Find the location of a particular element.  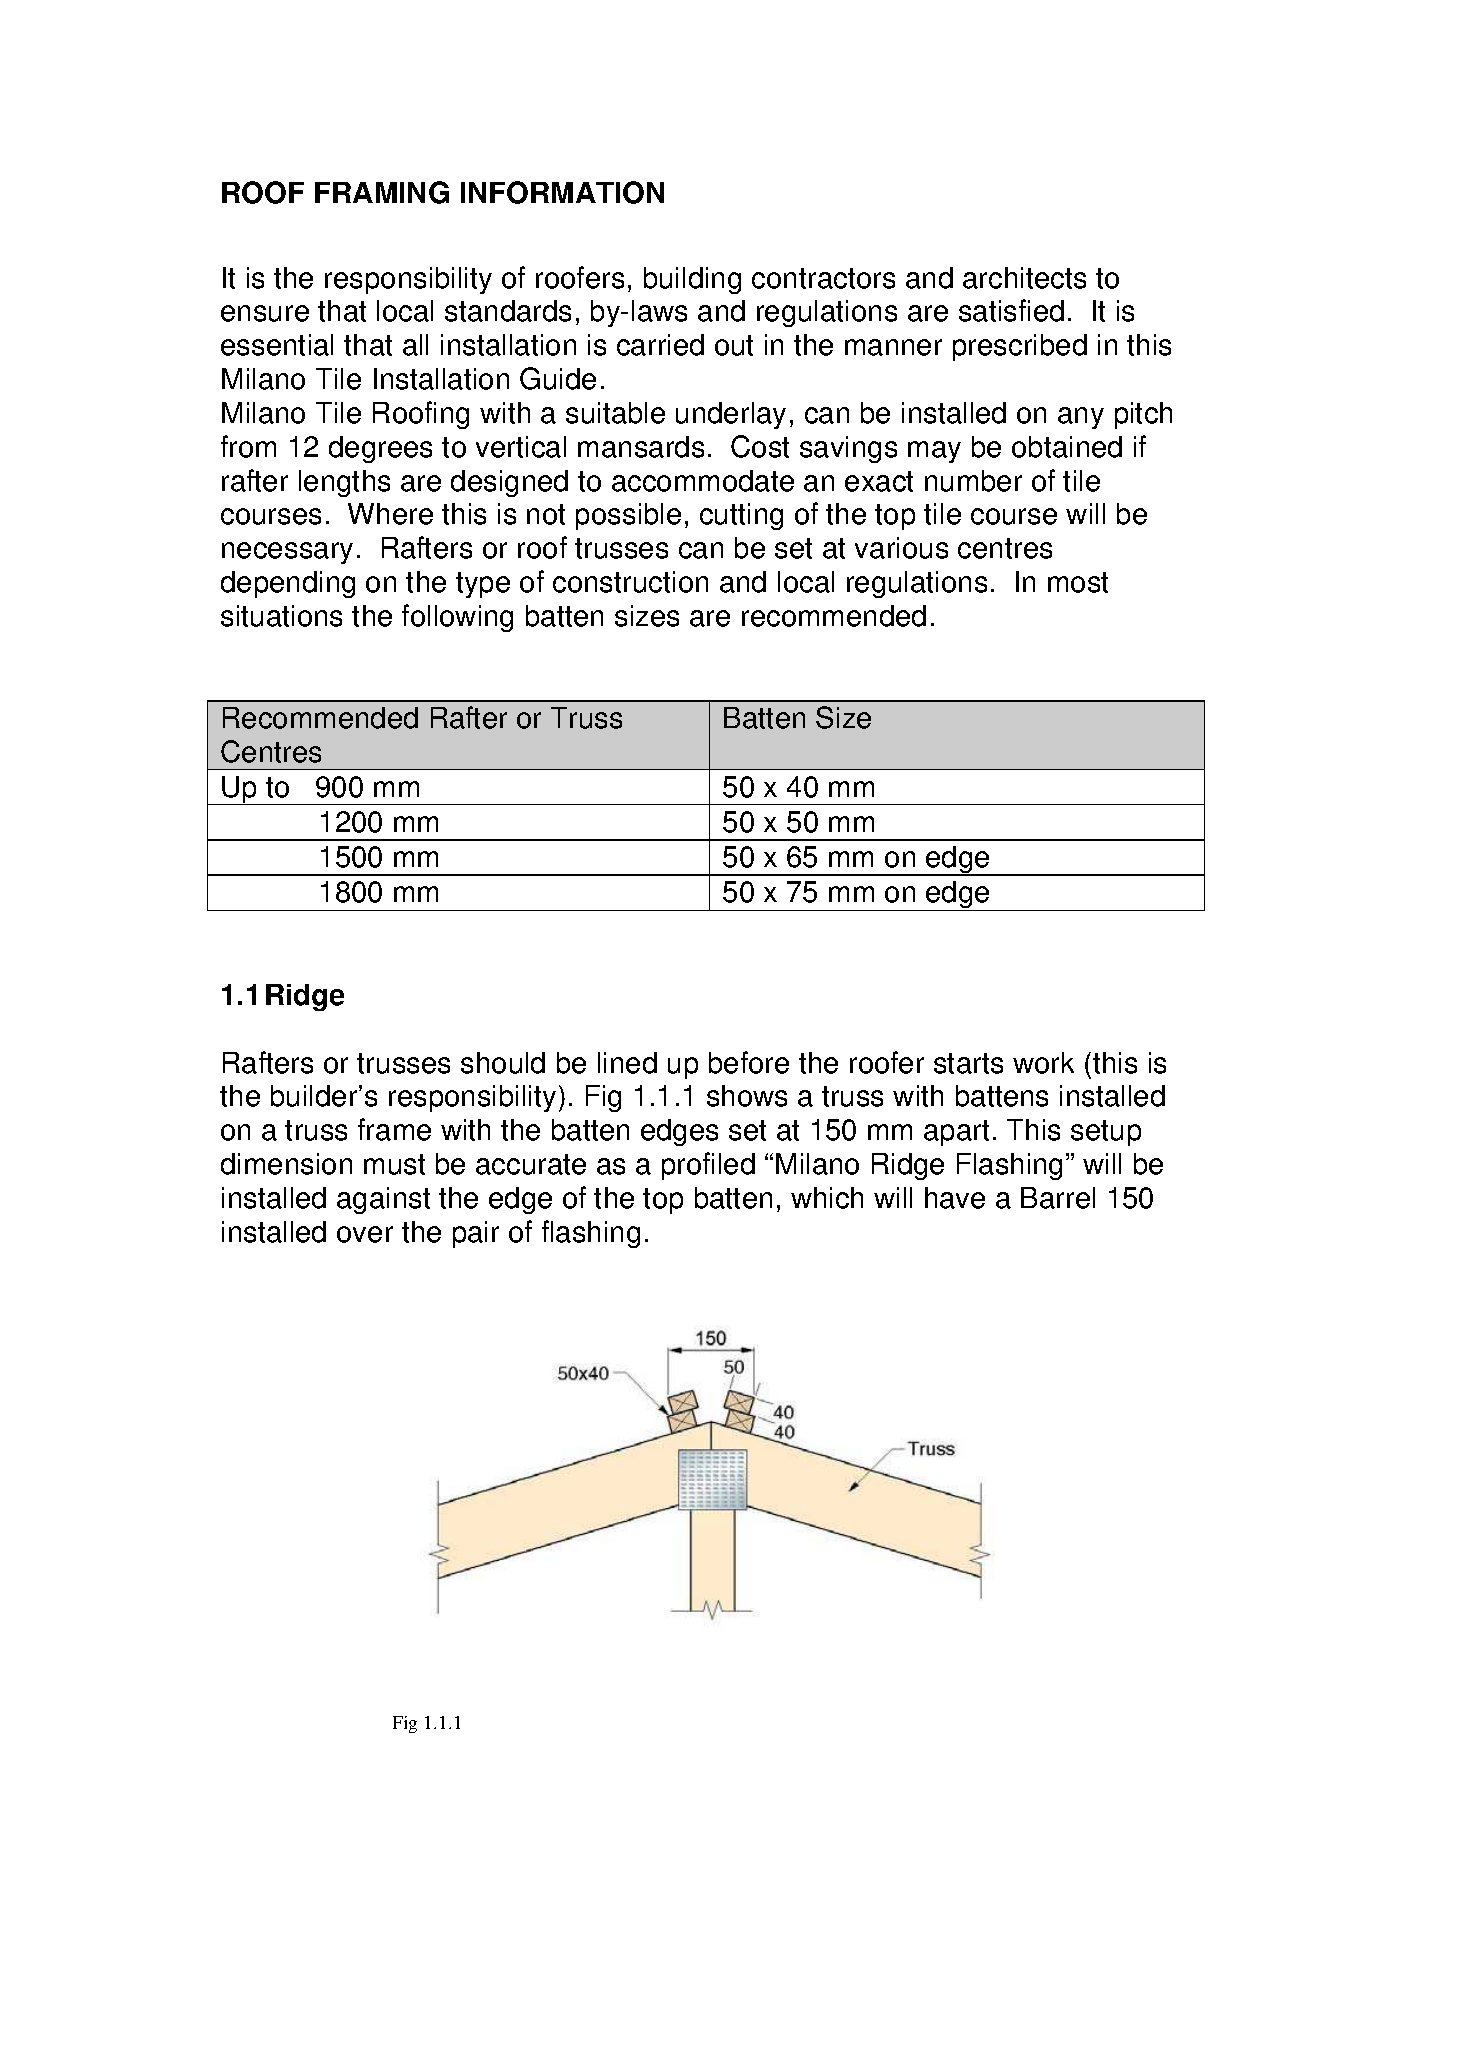

architects is located at coordinates (1024, 278).
